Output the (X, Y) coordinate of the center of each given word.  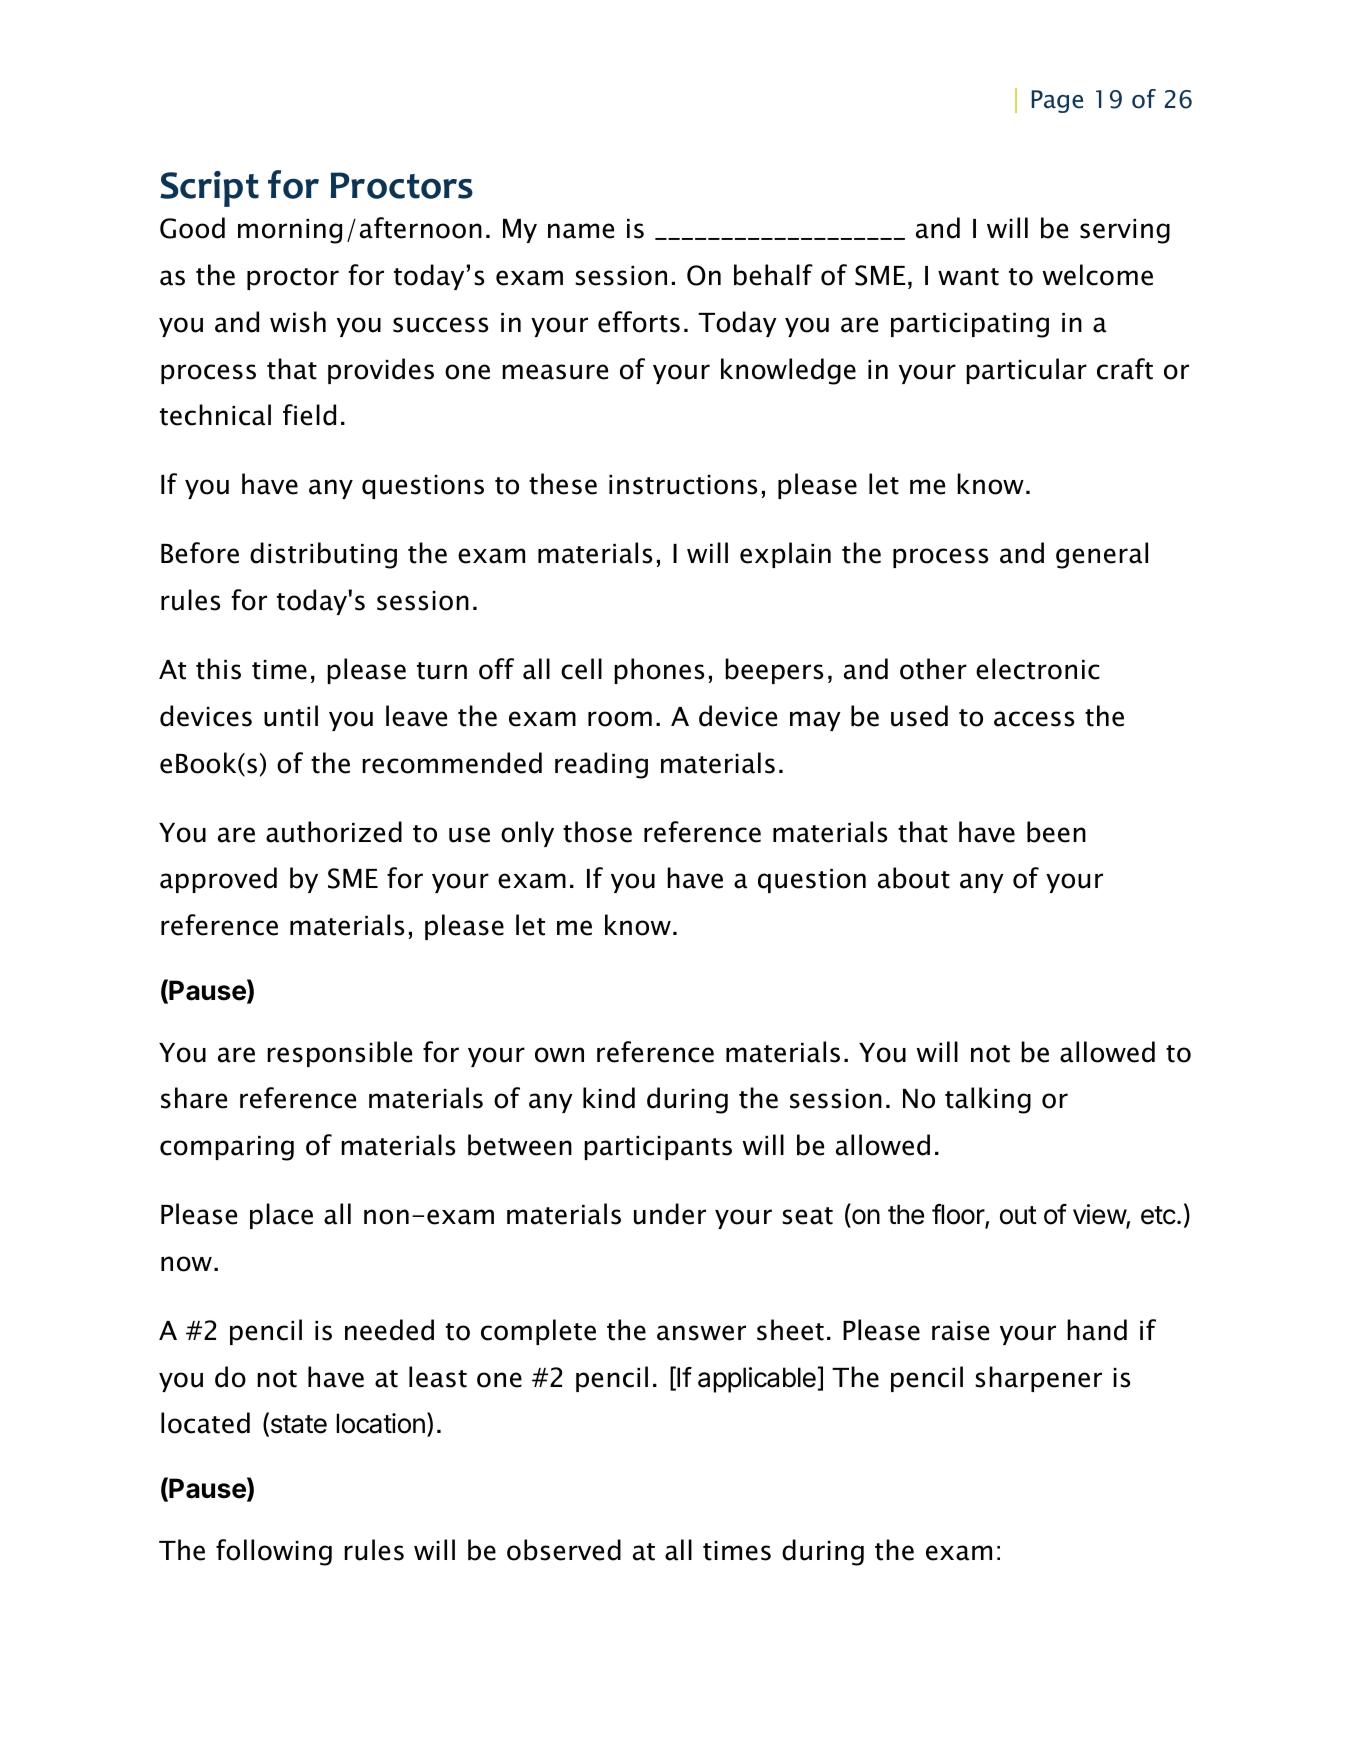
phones (659, 671)
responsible (339, 1054)
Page (1057, 101)
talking (988, 1100)
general (1102, 555)
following (274, 1552)
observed (564, 1550)
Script (209, 189)
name (581, 231)
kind (609, 1098)
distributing (323, 555)
